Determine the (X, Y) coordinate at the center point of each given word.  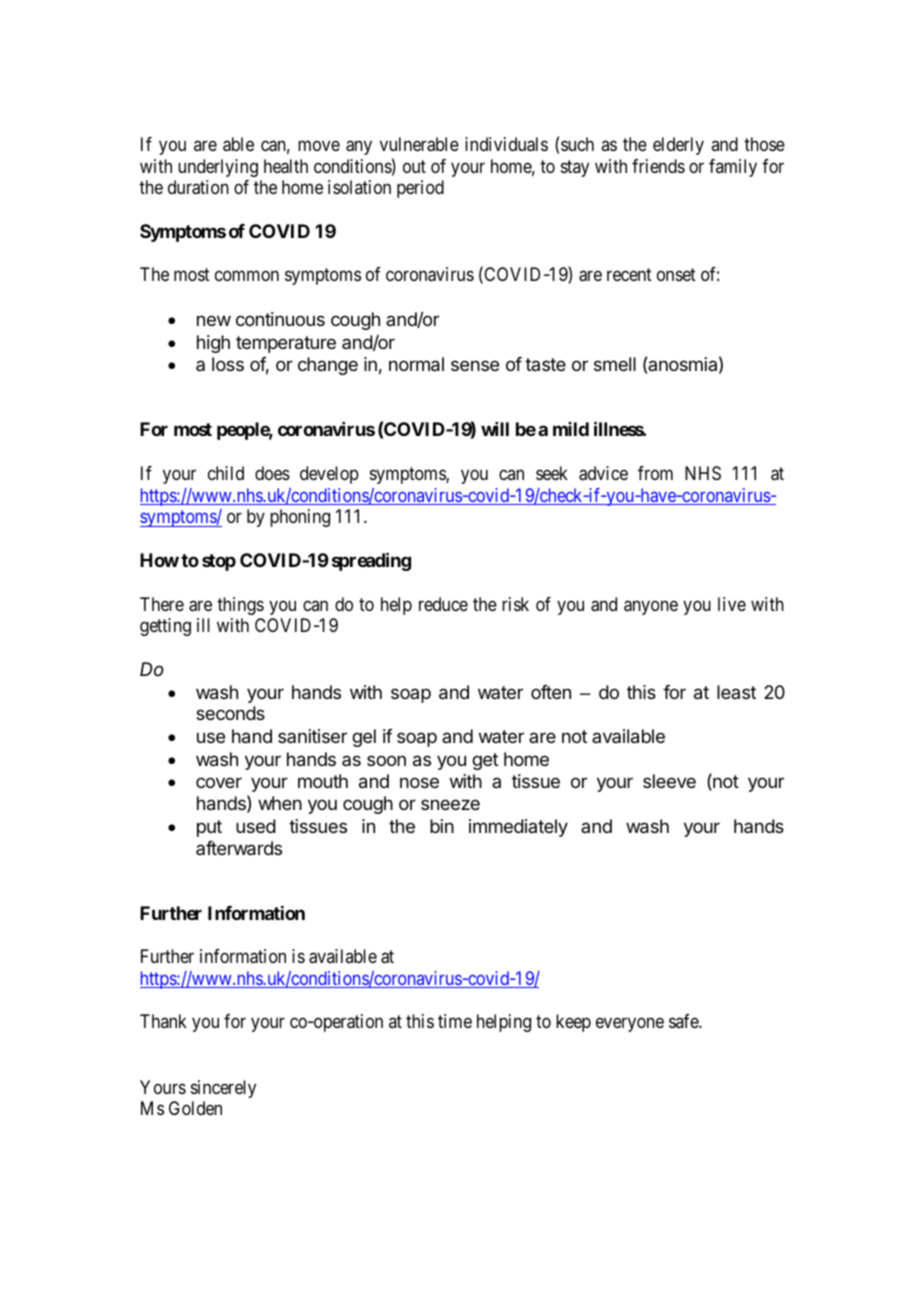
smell (615, 364)
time (455, 1021)
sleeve (669, 781)
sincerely (223, 1089)
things (240, 606)
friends (658, 166)
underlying (218, 168)
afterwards (239, 848)
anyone (651, 607)
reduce (443, 604)
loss (228, 364)
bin (442, 826)
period (420, 189)
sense (475, 365)
